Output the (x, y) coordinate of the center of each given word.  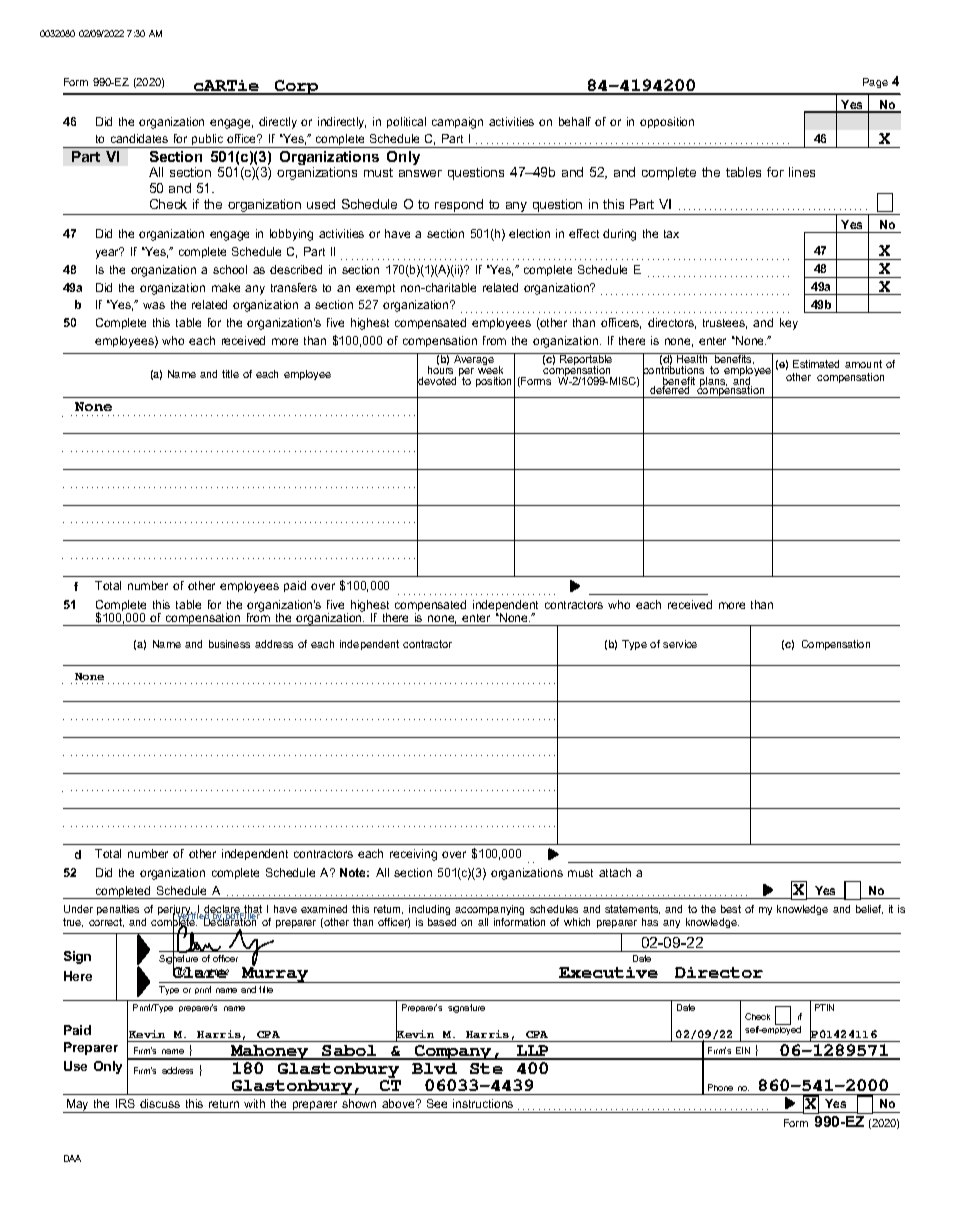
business (229, 644)
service (680, 644)
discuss (160, 1103)
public (208, 141)
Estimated (816, 364)
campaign (457, 123)
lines (802, 172)
